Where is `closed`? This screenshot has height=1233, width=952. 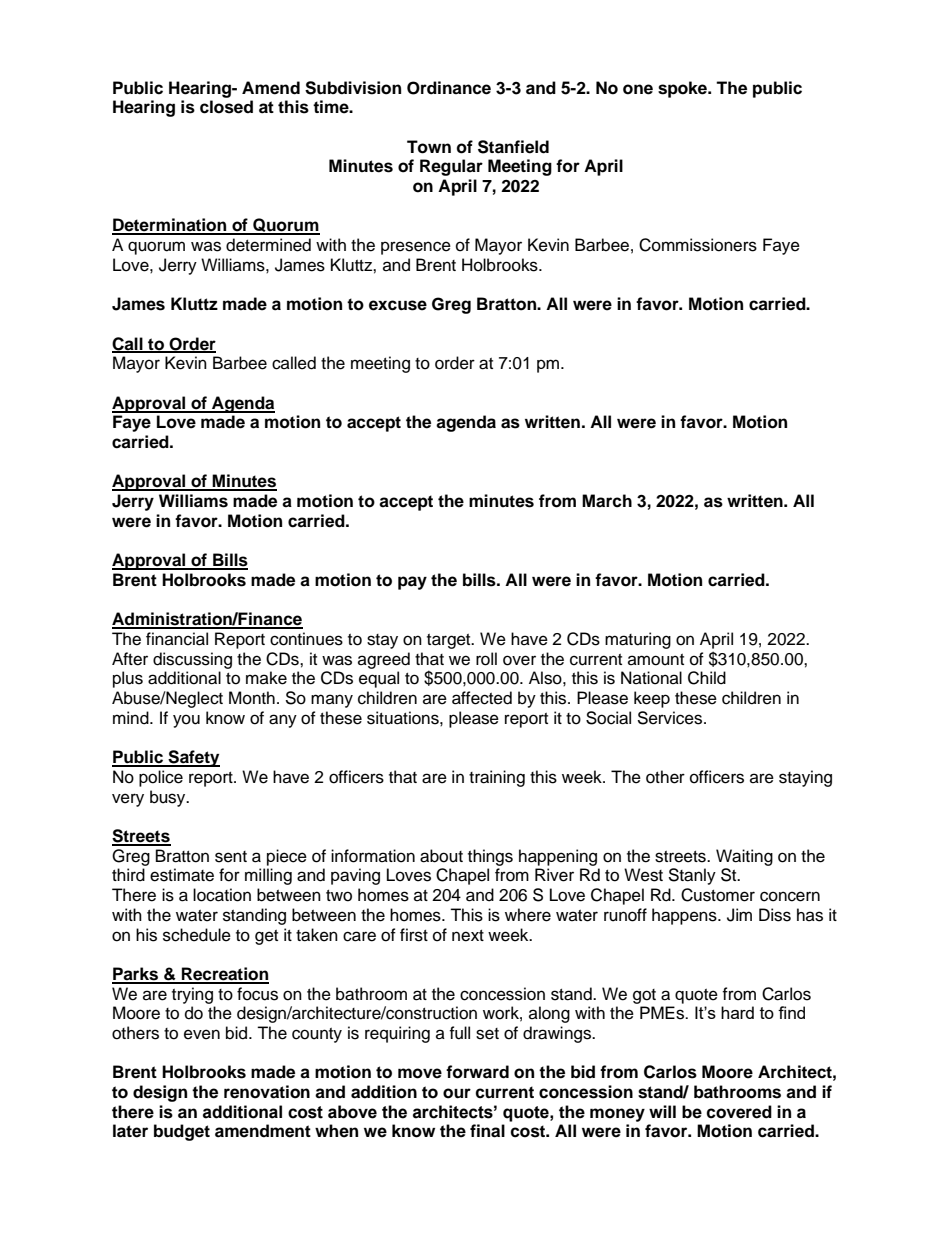 closed is located at coordinates (226, 107).
